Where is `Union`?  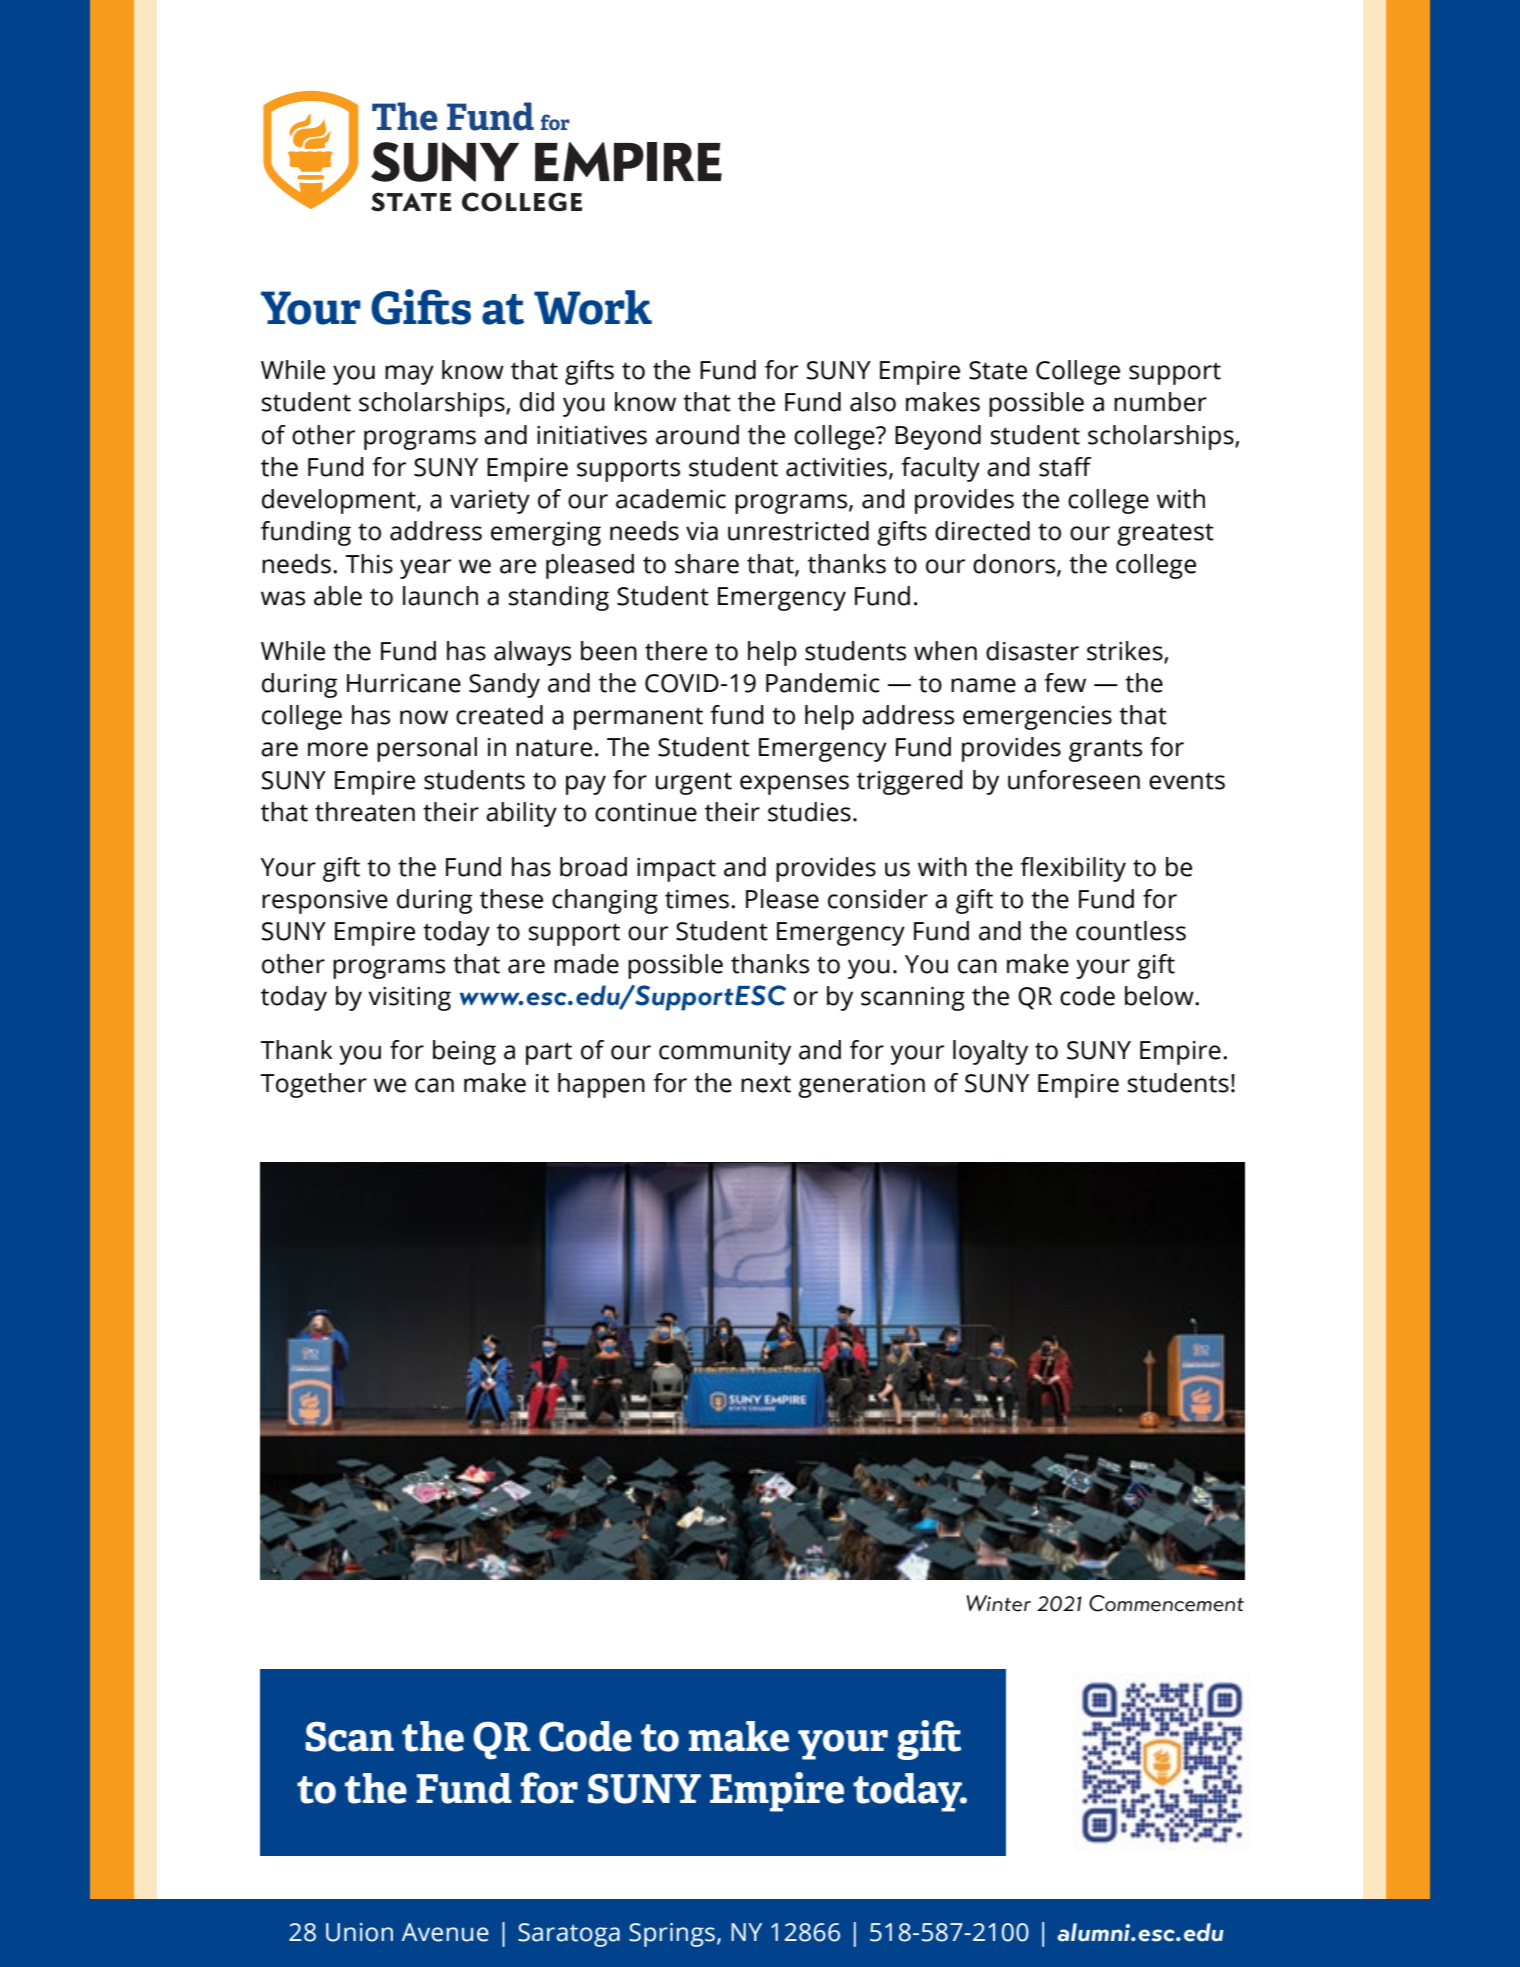 Union is located at coordinates (359, 1932).
